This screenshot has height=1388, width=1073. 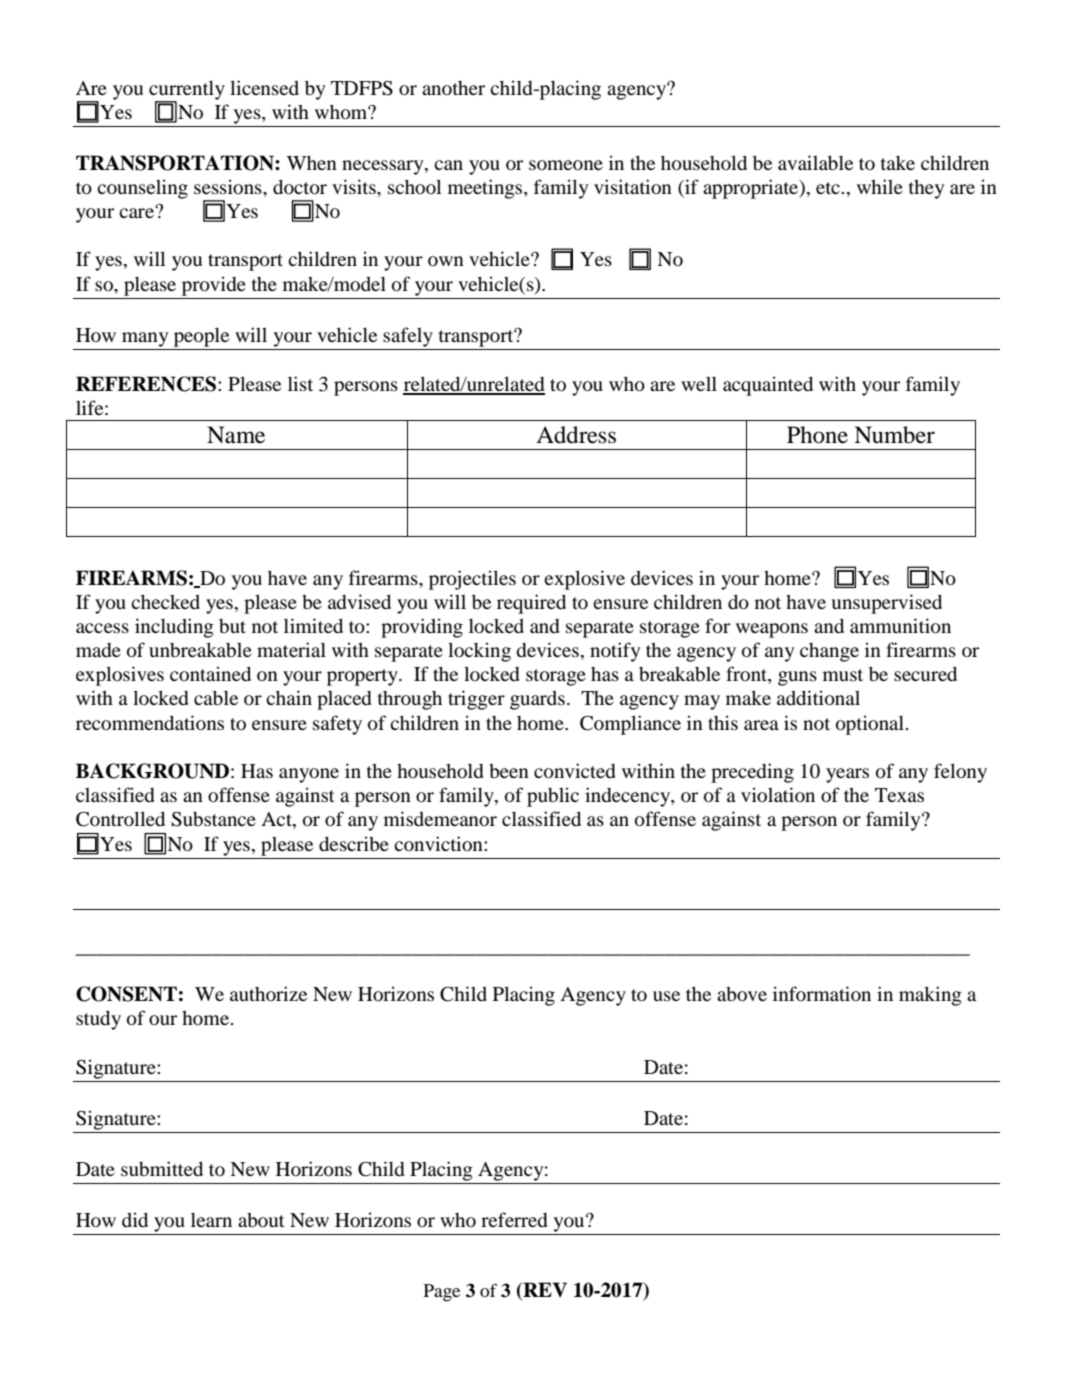 I want to click on someone, so click(x=566, y=165).
